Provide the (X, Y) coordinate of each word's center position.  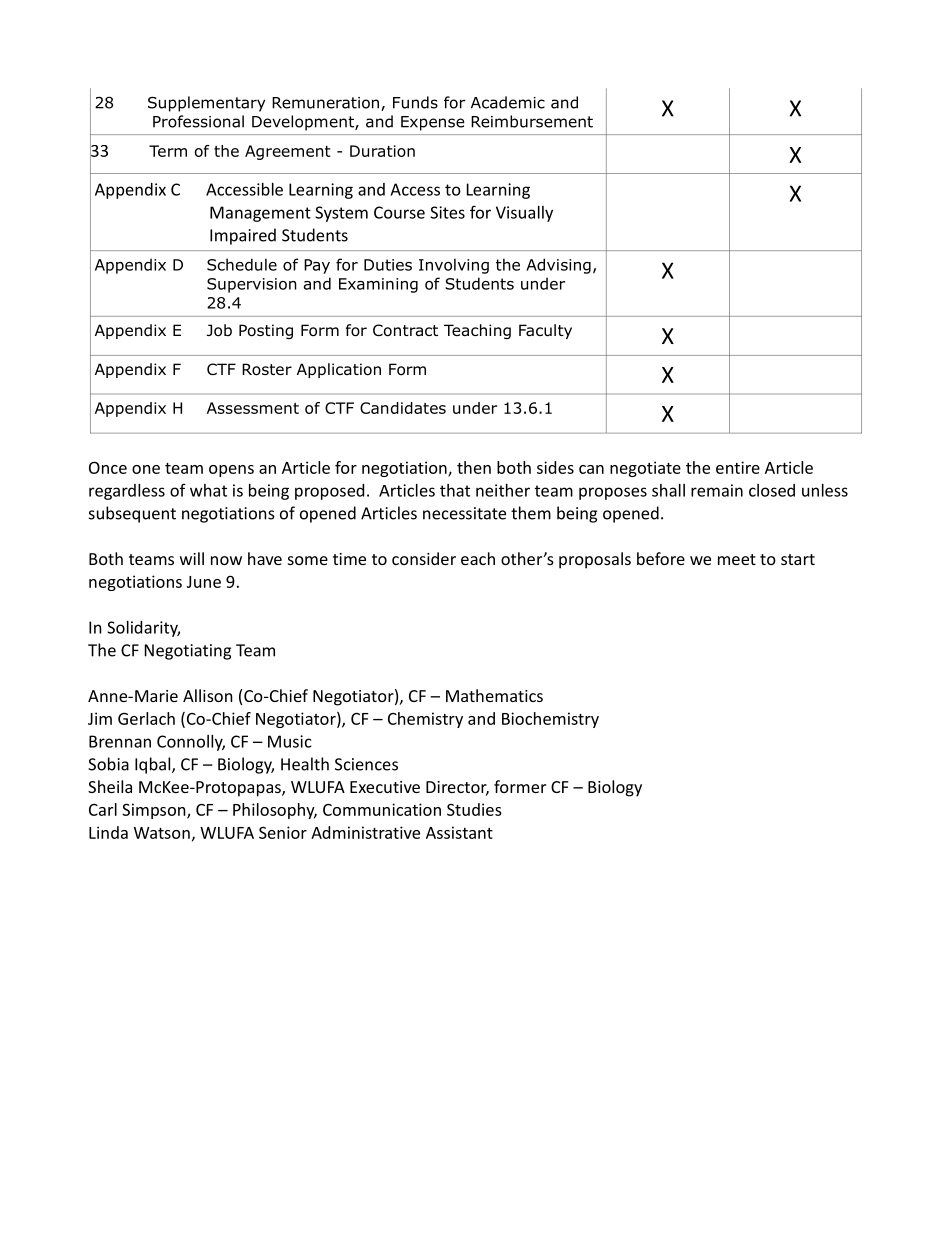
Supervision (252, 285)
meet (737, 559)
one (146, 469)
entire (738, 467)
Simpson (155, 811)
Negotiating (188, 652)
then (474, 467)
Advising (558, 266)
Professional (198, 121)
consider (424, 558)
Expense (433, 123)
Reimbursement (532, 121)
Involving (454, 266)
